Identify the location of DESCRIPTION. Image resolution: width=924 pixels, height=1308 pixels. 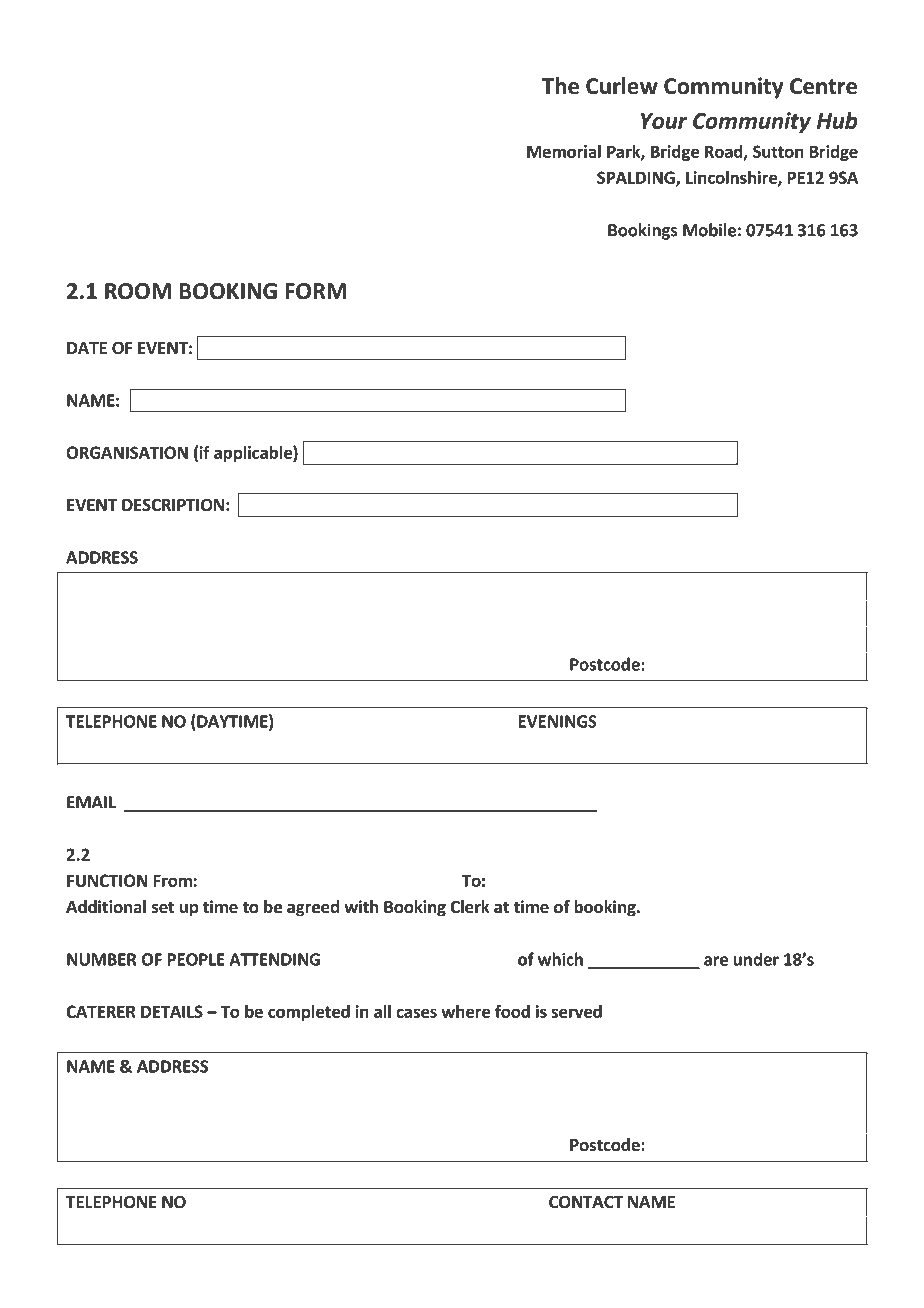
(173, 505).
